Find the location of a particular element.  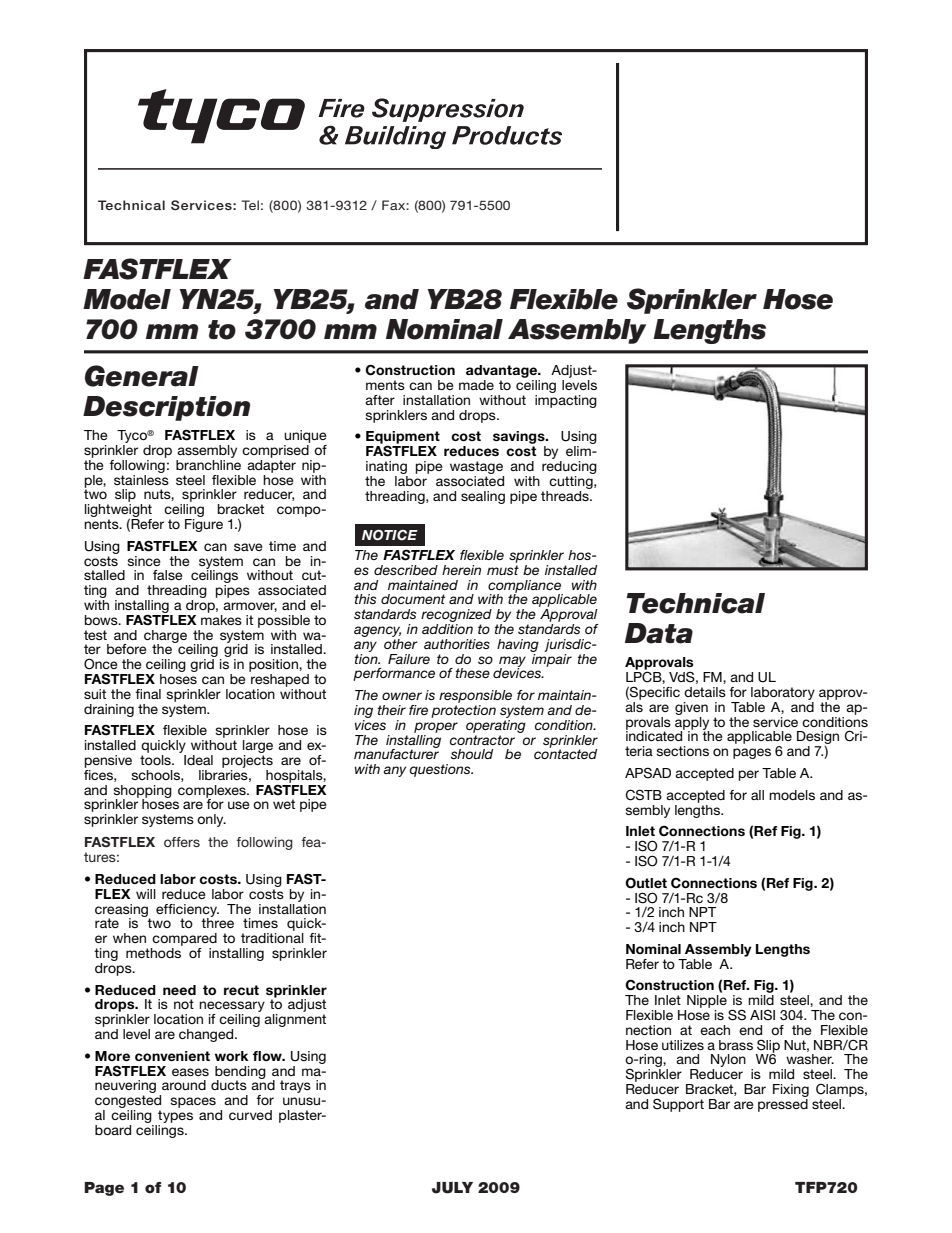

Tel is located at coordinates (250, 205).
